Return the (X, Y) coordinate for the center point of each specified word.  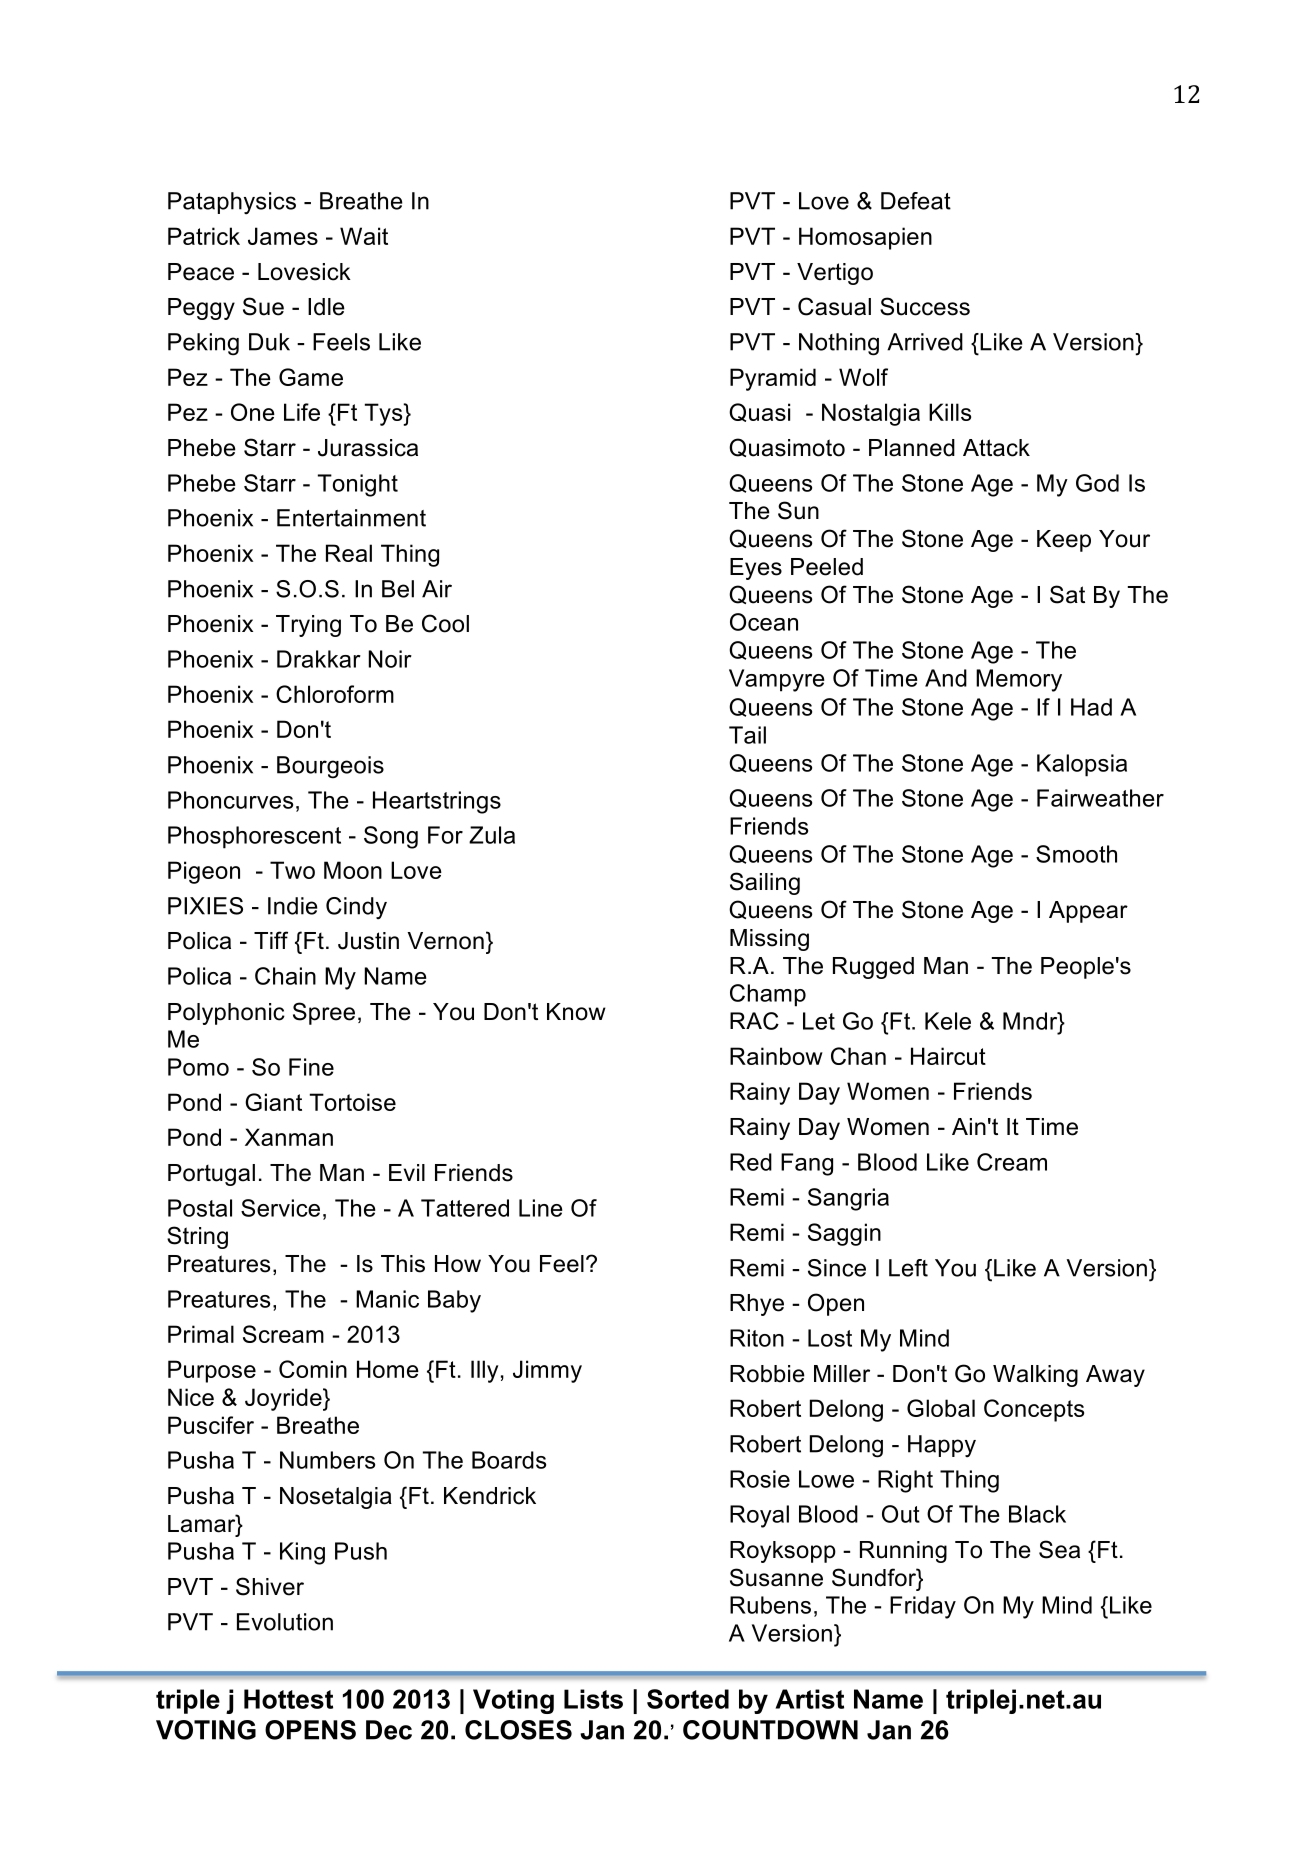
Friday (923, 1607)
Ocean (764, 622)
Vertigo (835, 274)
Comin (313, 1369)
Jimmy (547, 1371)
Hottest (288, 1699)
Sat (1067, 594)
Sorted (688, 1699)
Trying (308, 626)
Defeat (916, 201)
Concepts (1034, 1410)
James (283, 236)
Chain (285, 976)
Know (576, 1012)
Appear (1088, 912)
